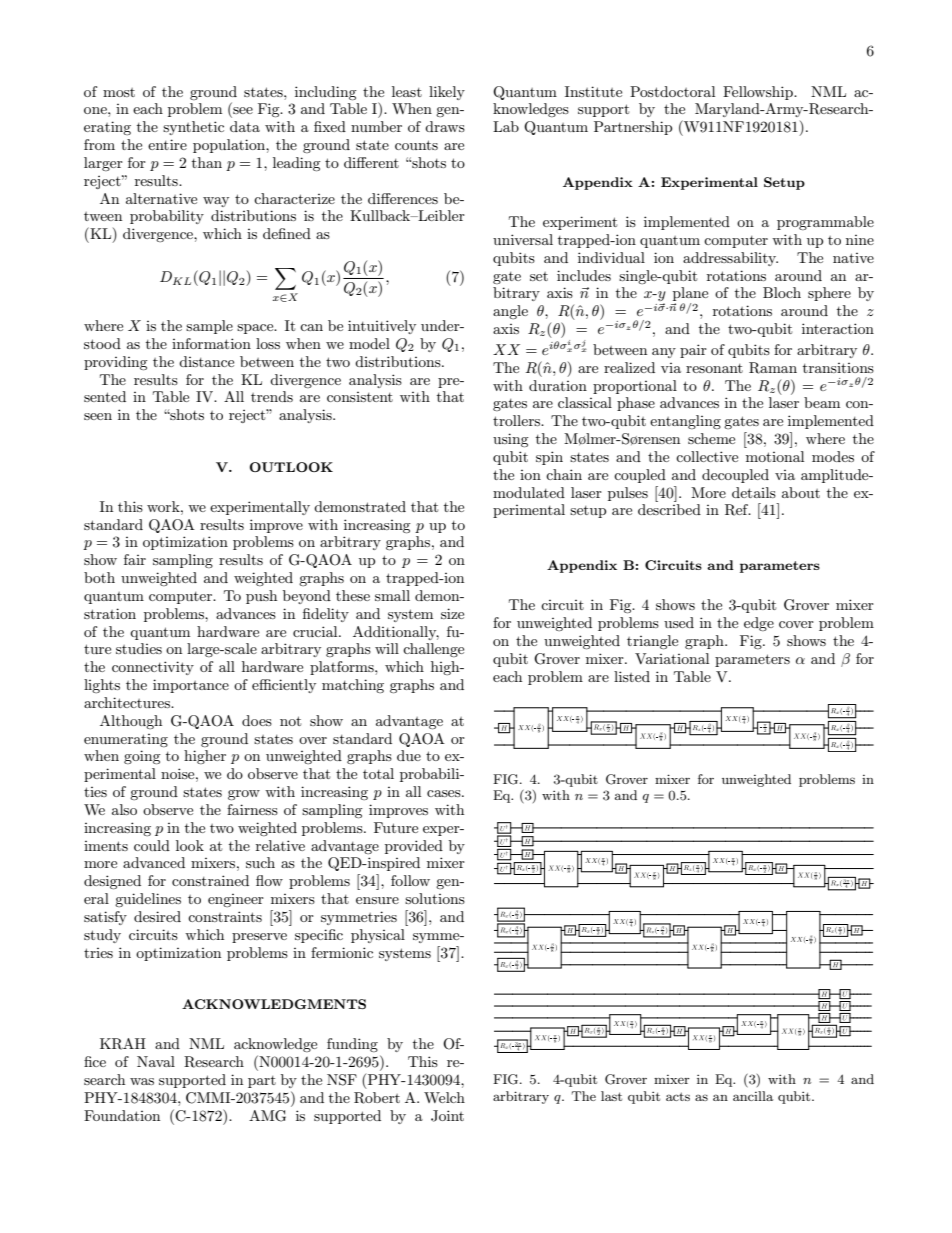  What do you see at coordinates (156, 1061) in the screenshot?
I see `Naval` at bounding box center [156, 1061].
